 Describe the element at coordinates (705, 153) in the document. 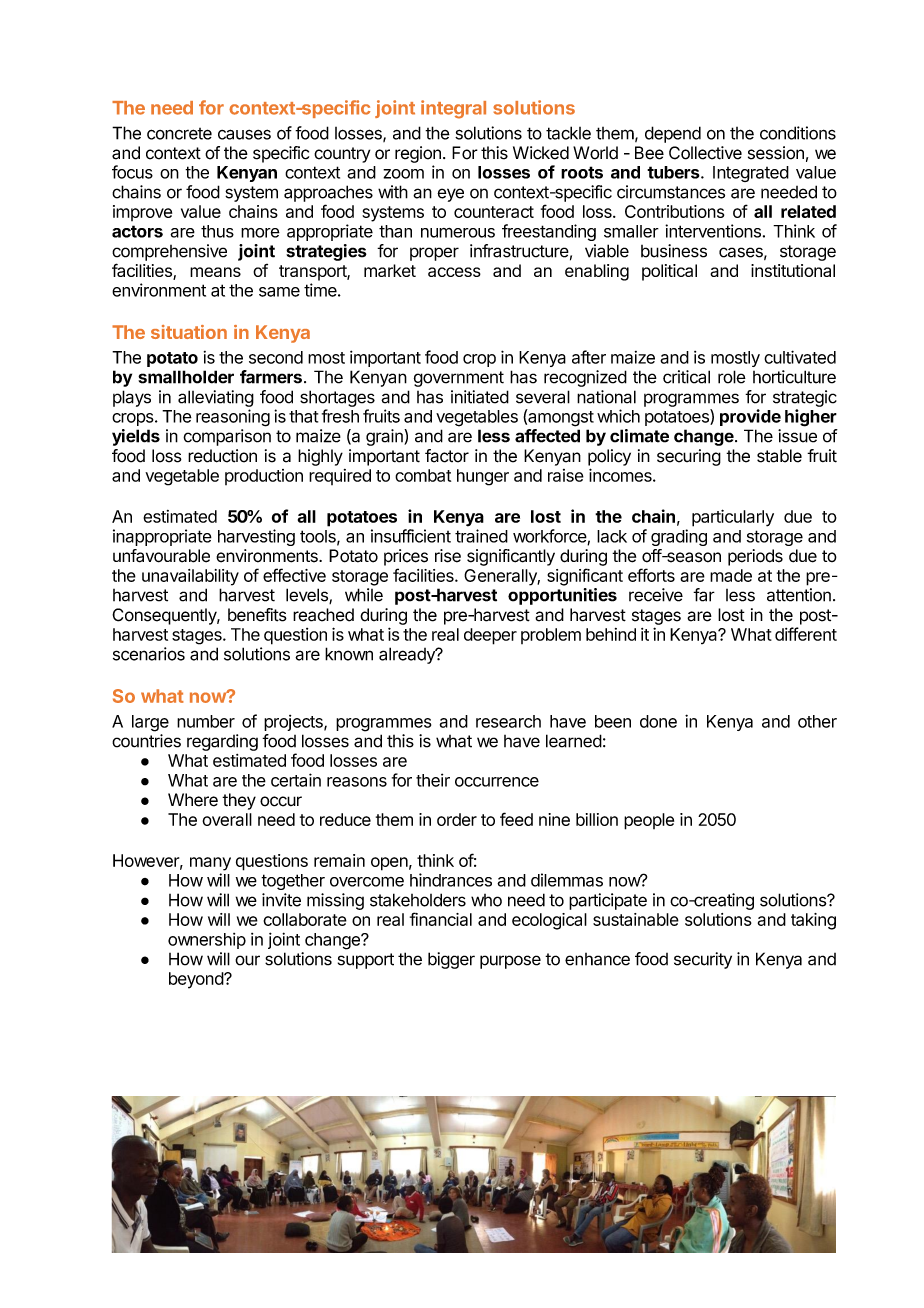

I see `Collective` at that location.
